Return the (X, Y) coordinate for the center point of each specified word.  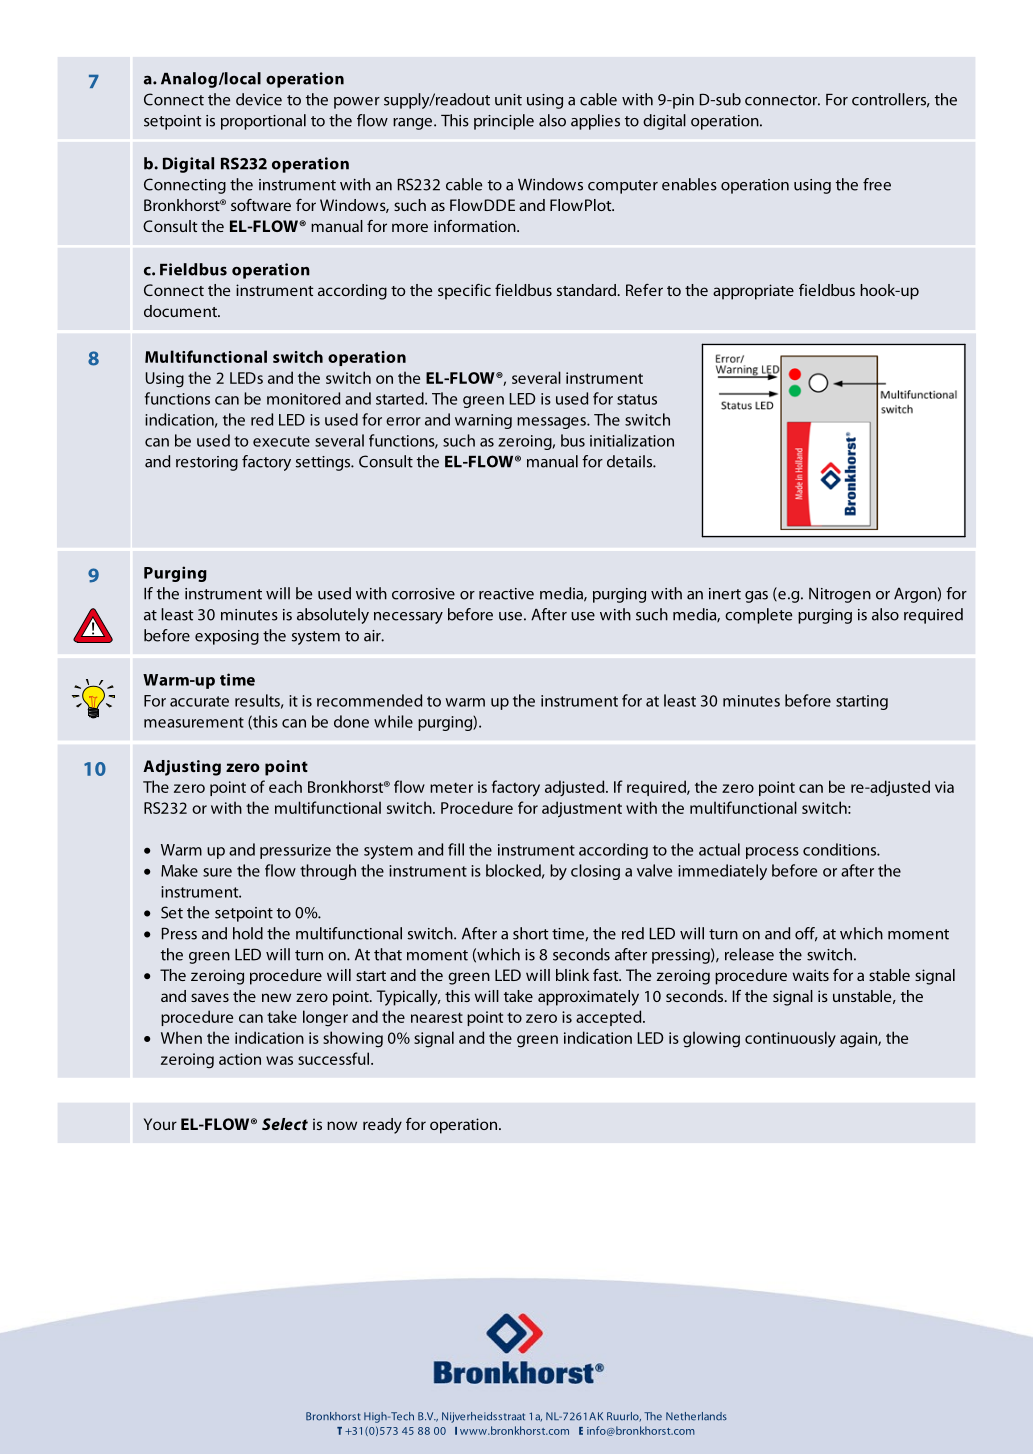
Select (285, 1124)
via (944, 787)
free (877, 184)
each (285, 786)
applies (595, 122)
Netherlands (696, 1416)
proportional (263, 122)
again (859, 1040)
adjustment (582, 809)
